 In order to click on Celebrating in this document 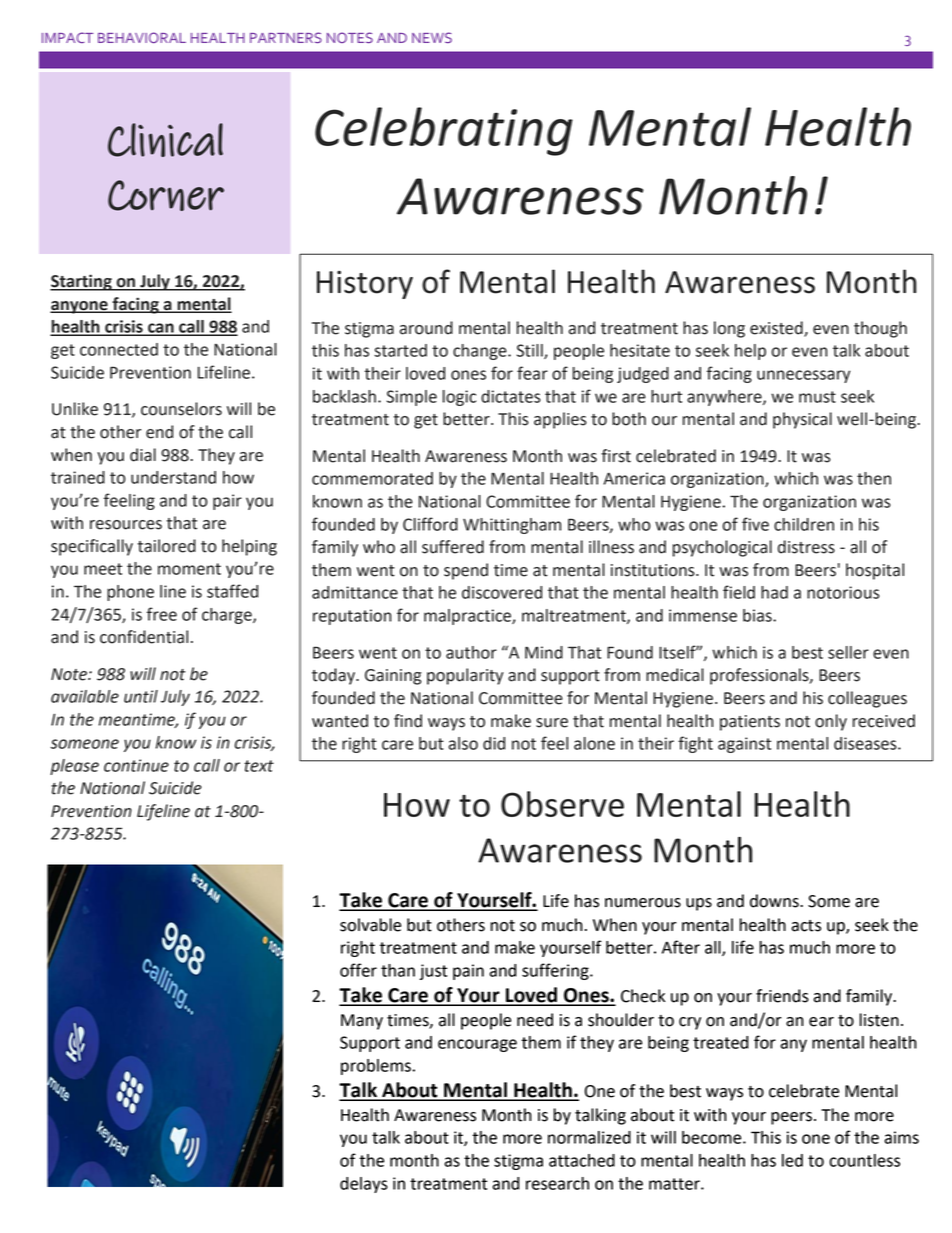, I will do `click(444, 131)`.
